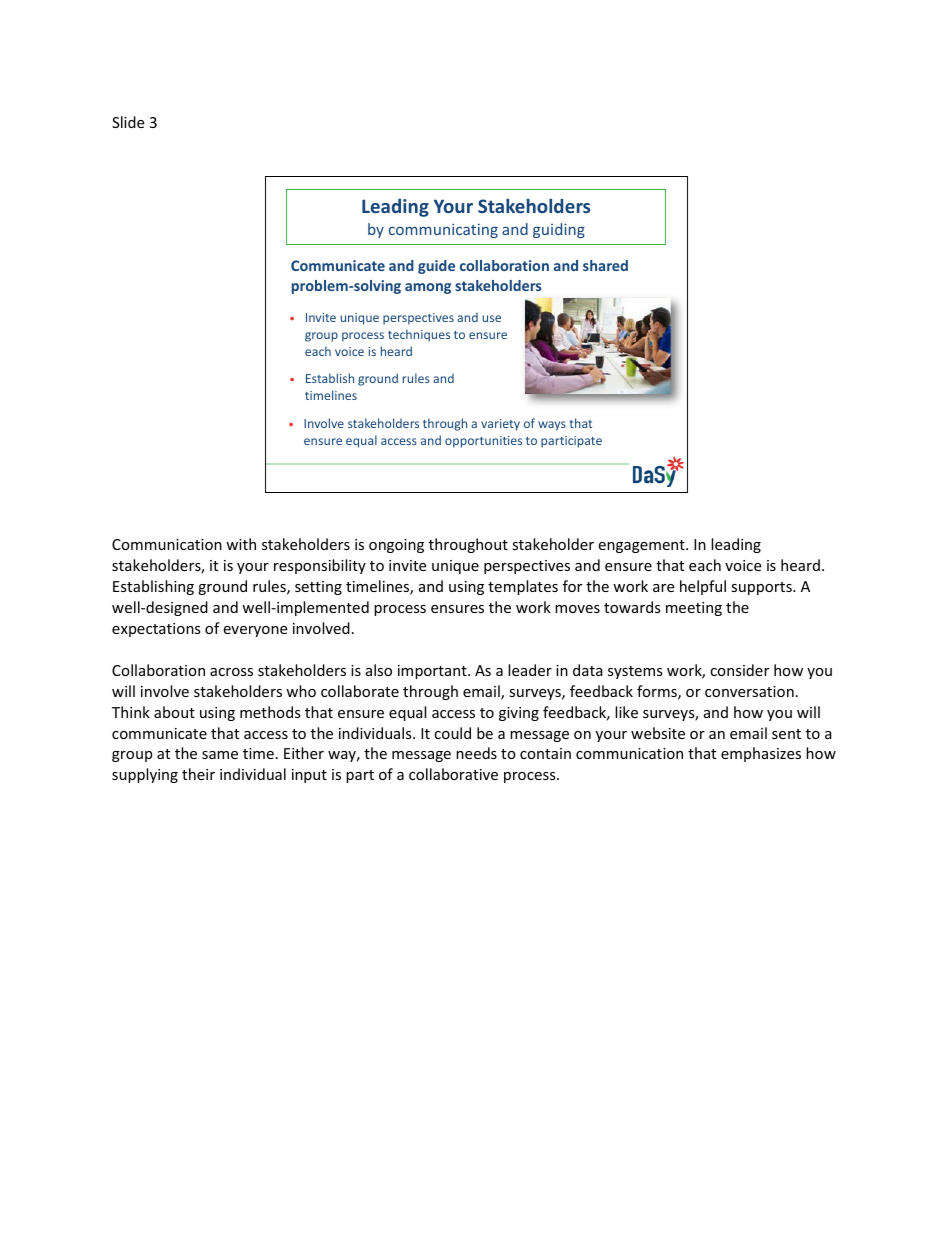 Image resolution: width=952 pixels, height=1233 pixels. What do you see at coordinates (476, 753) in the screenshot?
I see `needs` at bounding box center [476, 753].
